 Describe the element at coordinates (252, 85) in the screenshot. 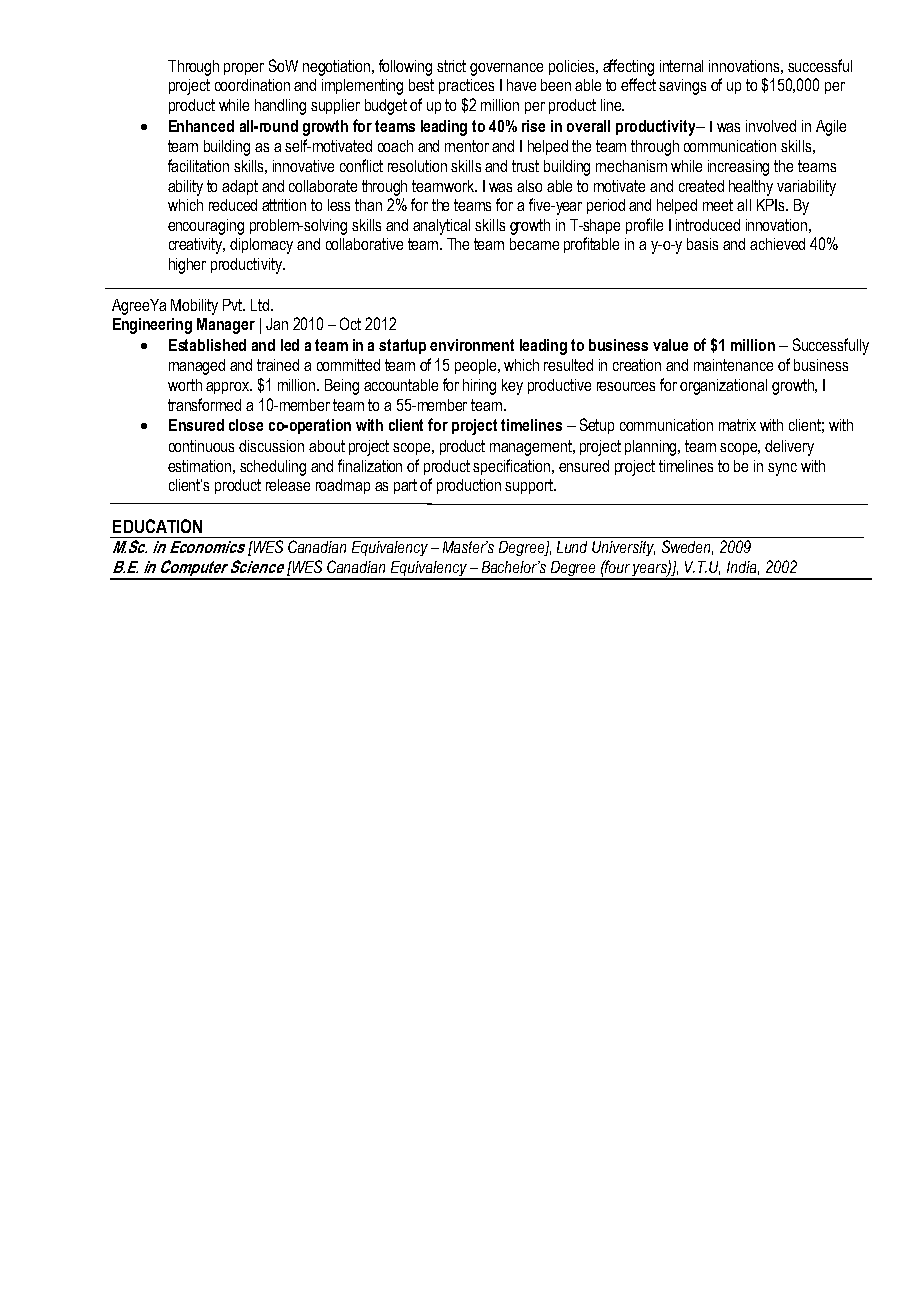

I see `coordination` at that location.
